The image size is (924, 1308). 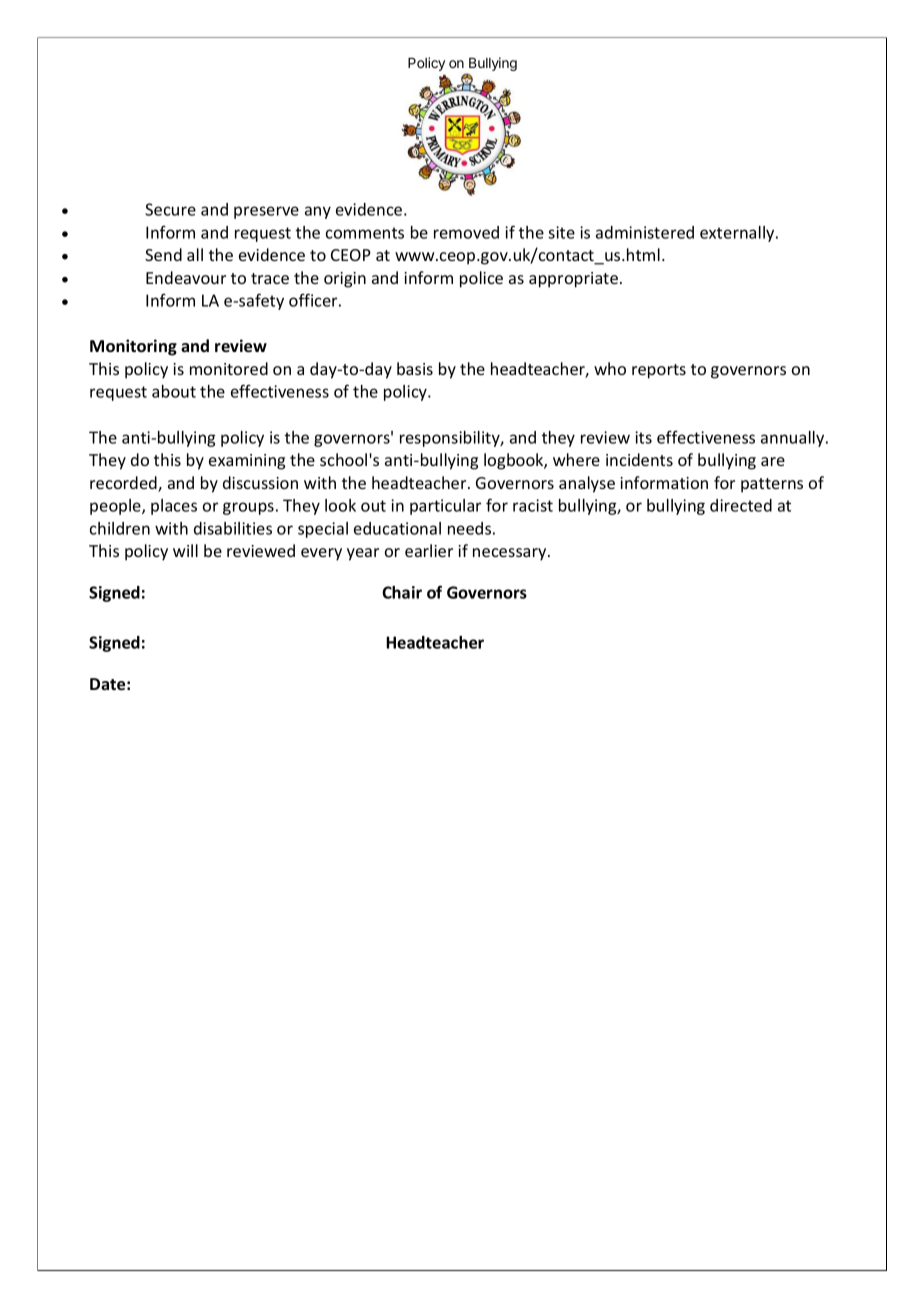 What do you see at coordinates (466, 232) in the screenshot?
I see `removed` at bounding box center [466, 232].
